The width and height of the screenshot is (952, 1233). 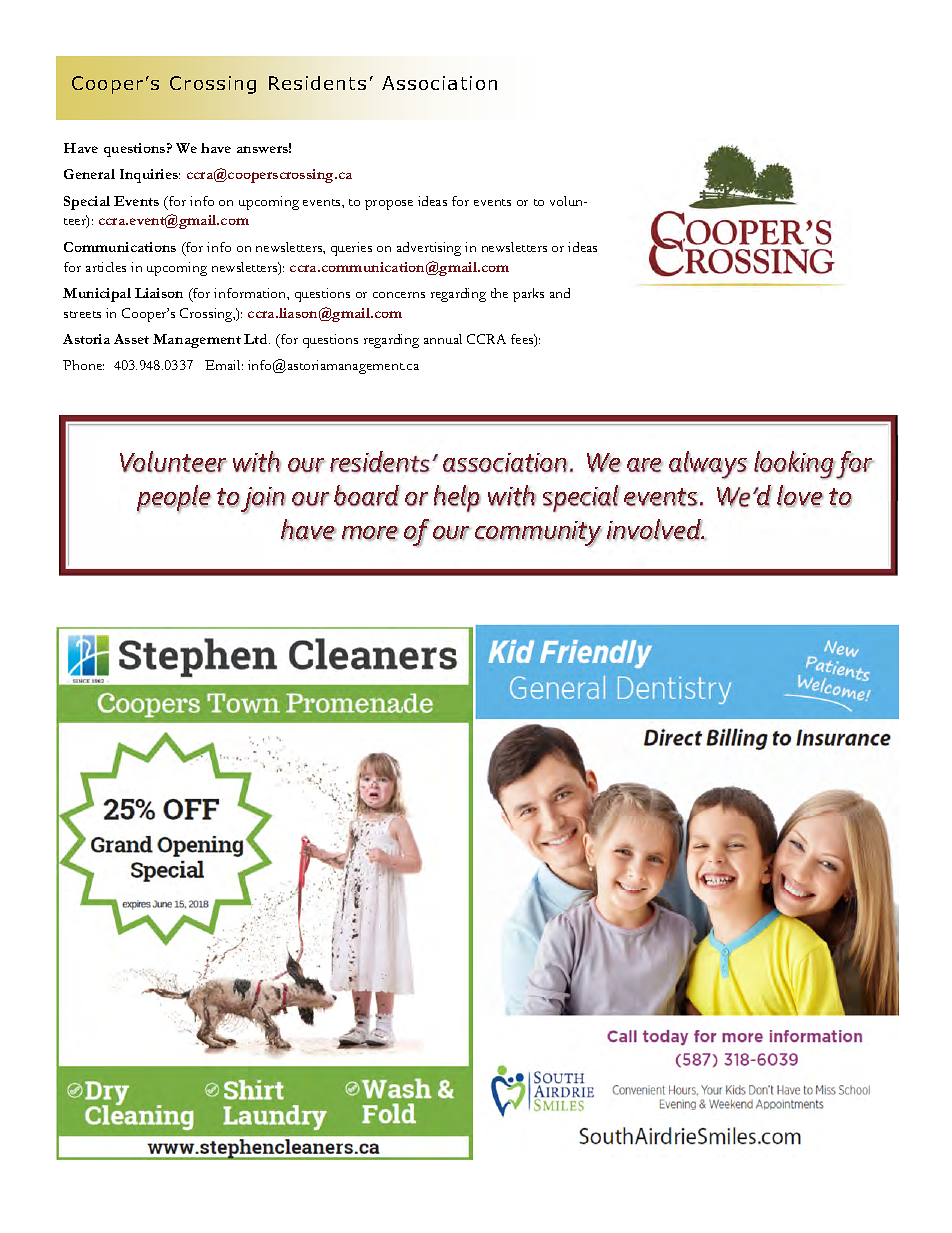 I want to click on people, so click(x=174, y=499).
